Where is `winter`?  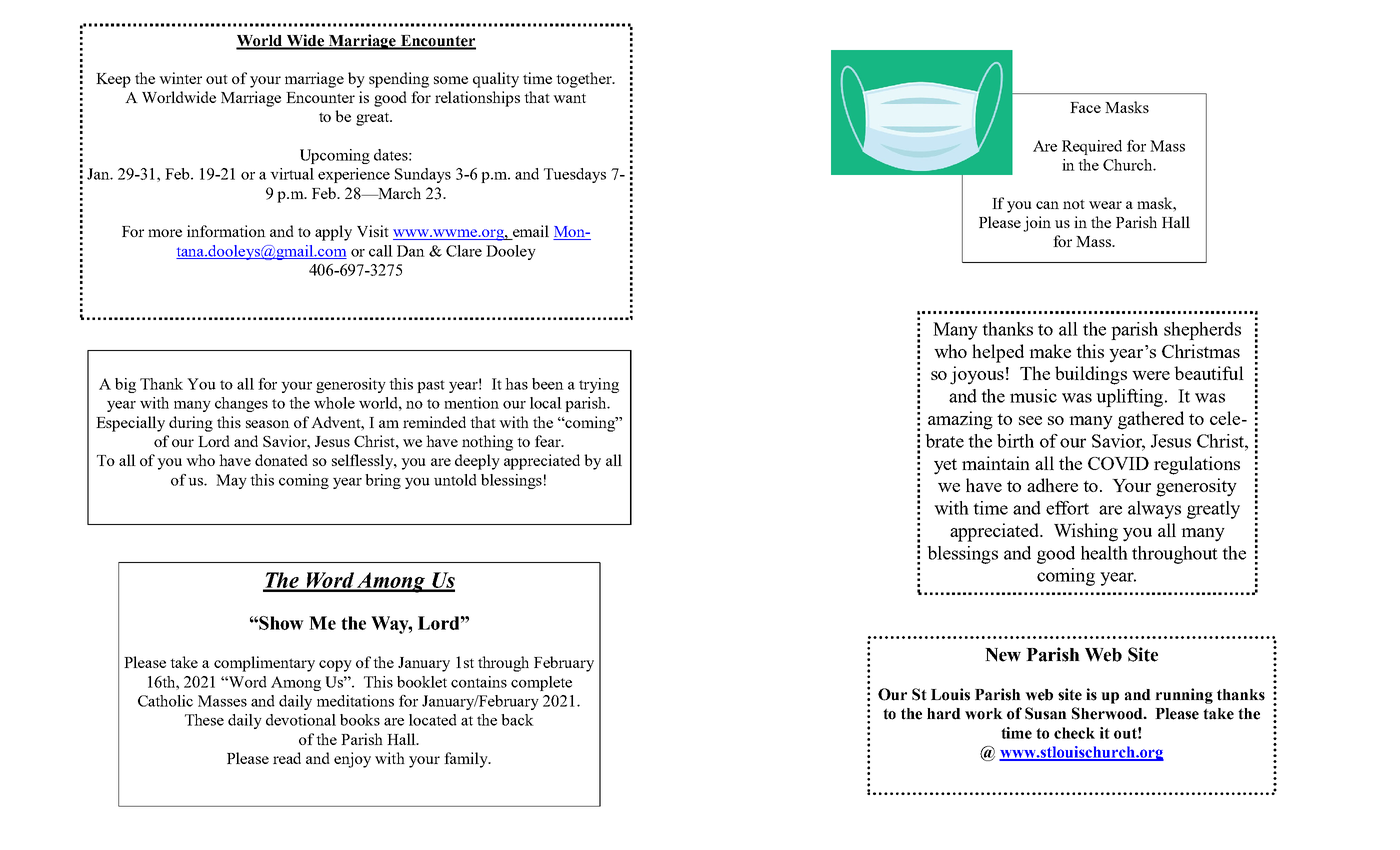
winter is located at coordinates (180, 78).
